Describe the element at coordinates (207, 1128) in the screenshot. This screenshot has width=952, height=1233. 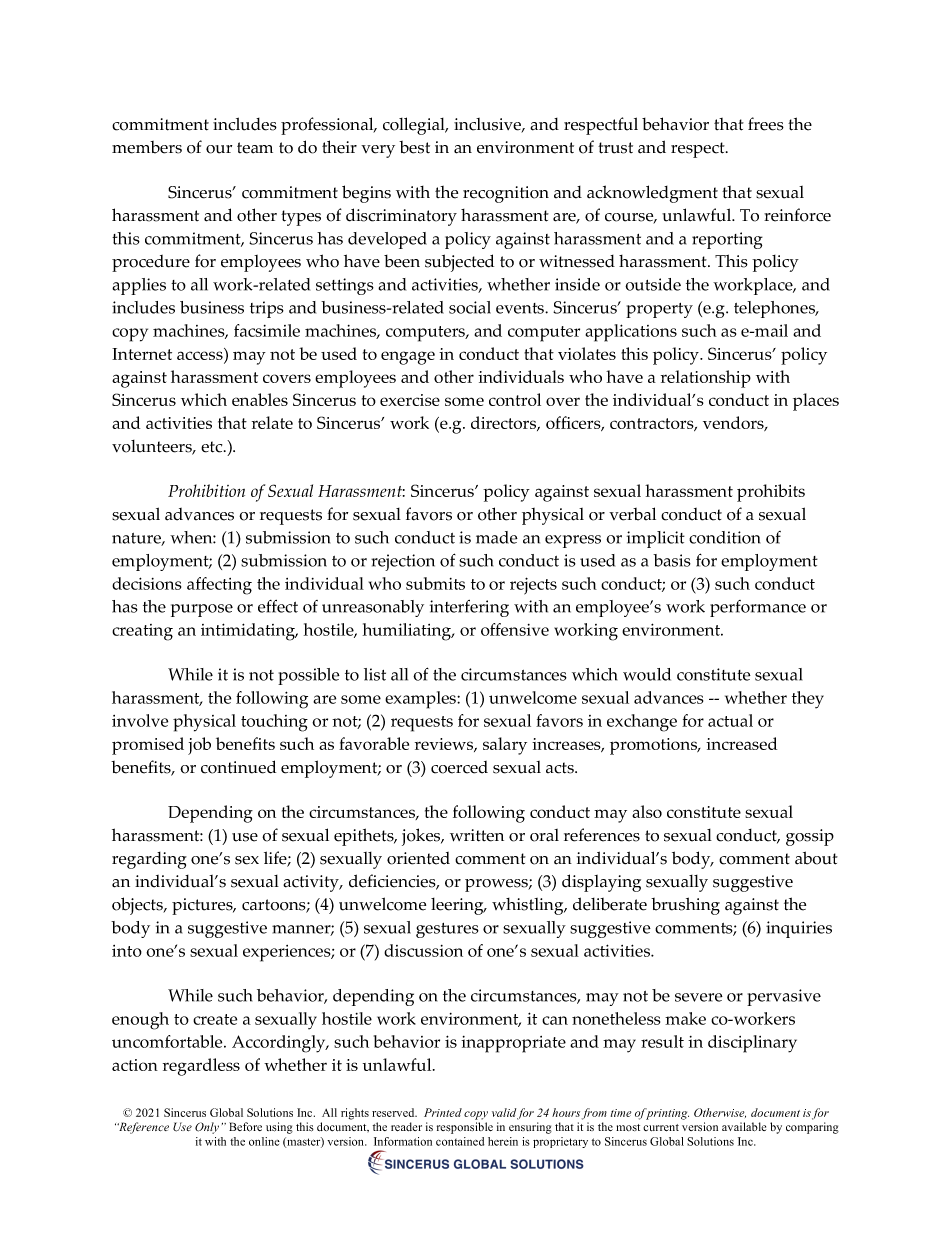
I see `Only` at that location.
